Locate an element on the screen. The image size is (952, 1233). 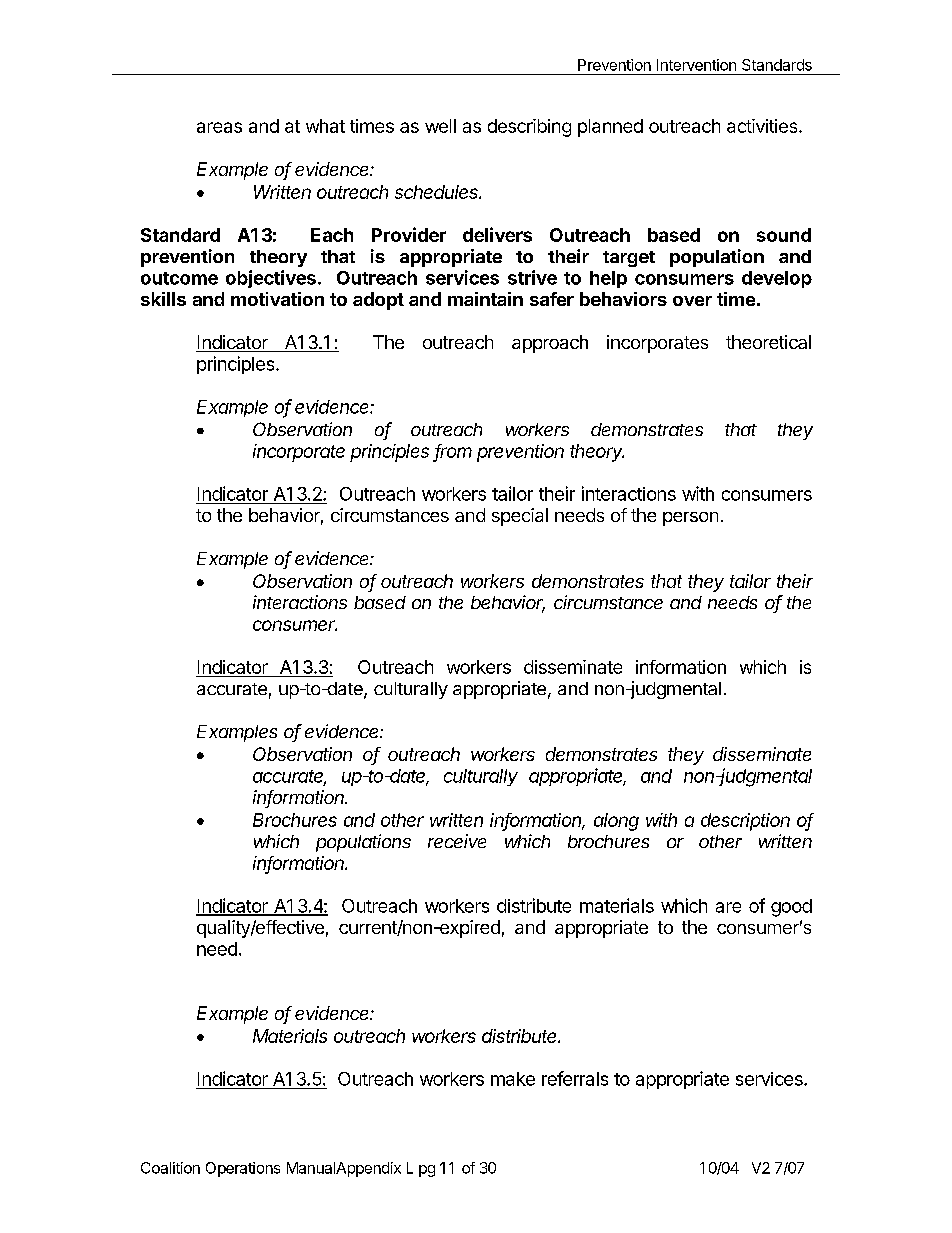
description is located at coordinates (745, 822).
